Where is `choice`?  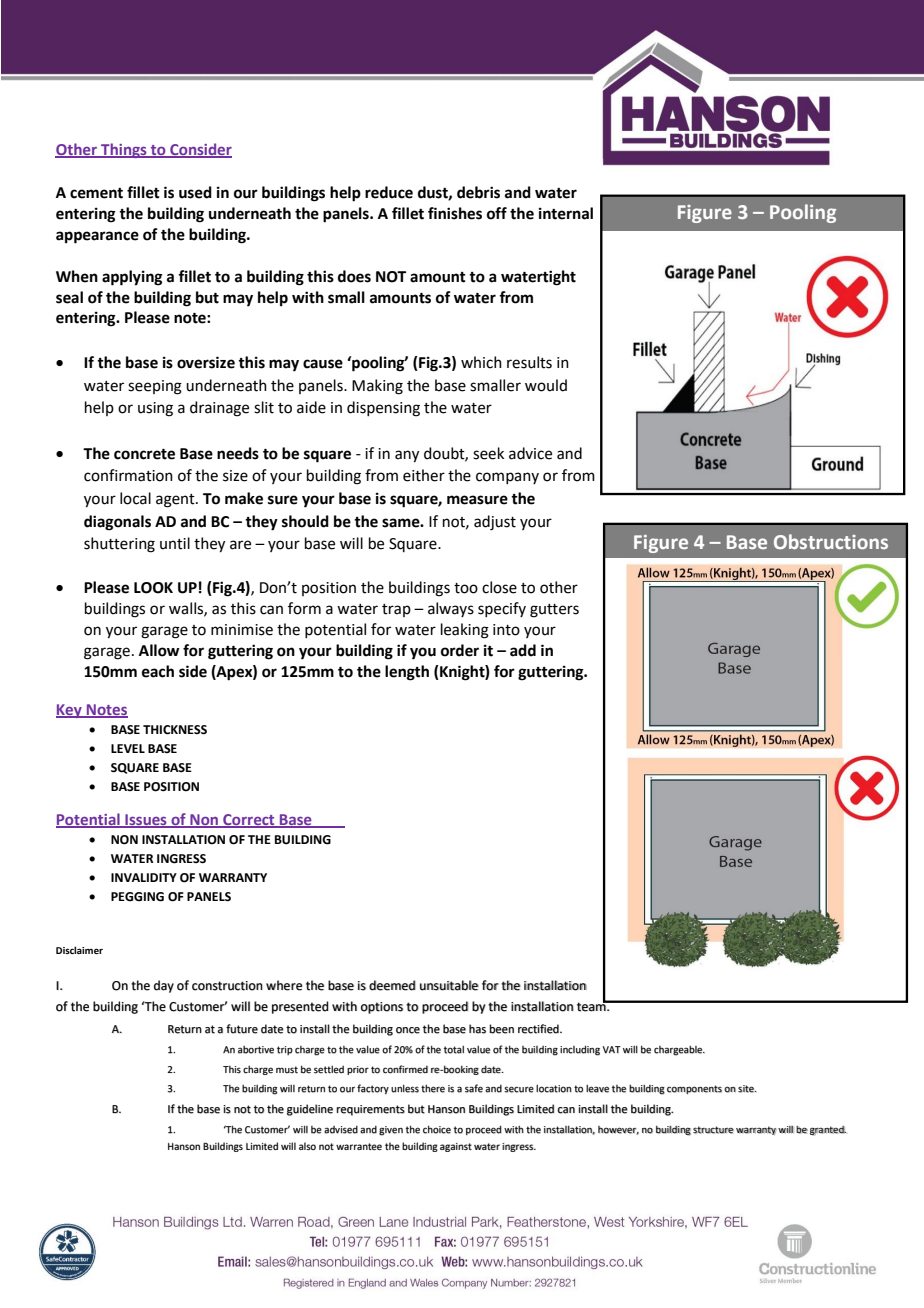
choice is located at coordinates (437, 1129).
